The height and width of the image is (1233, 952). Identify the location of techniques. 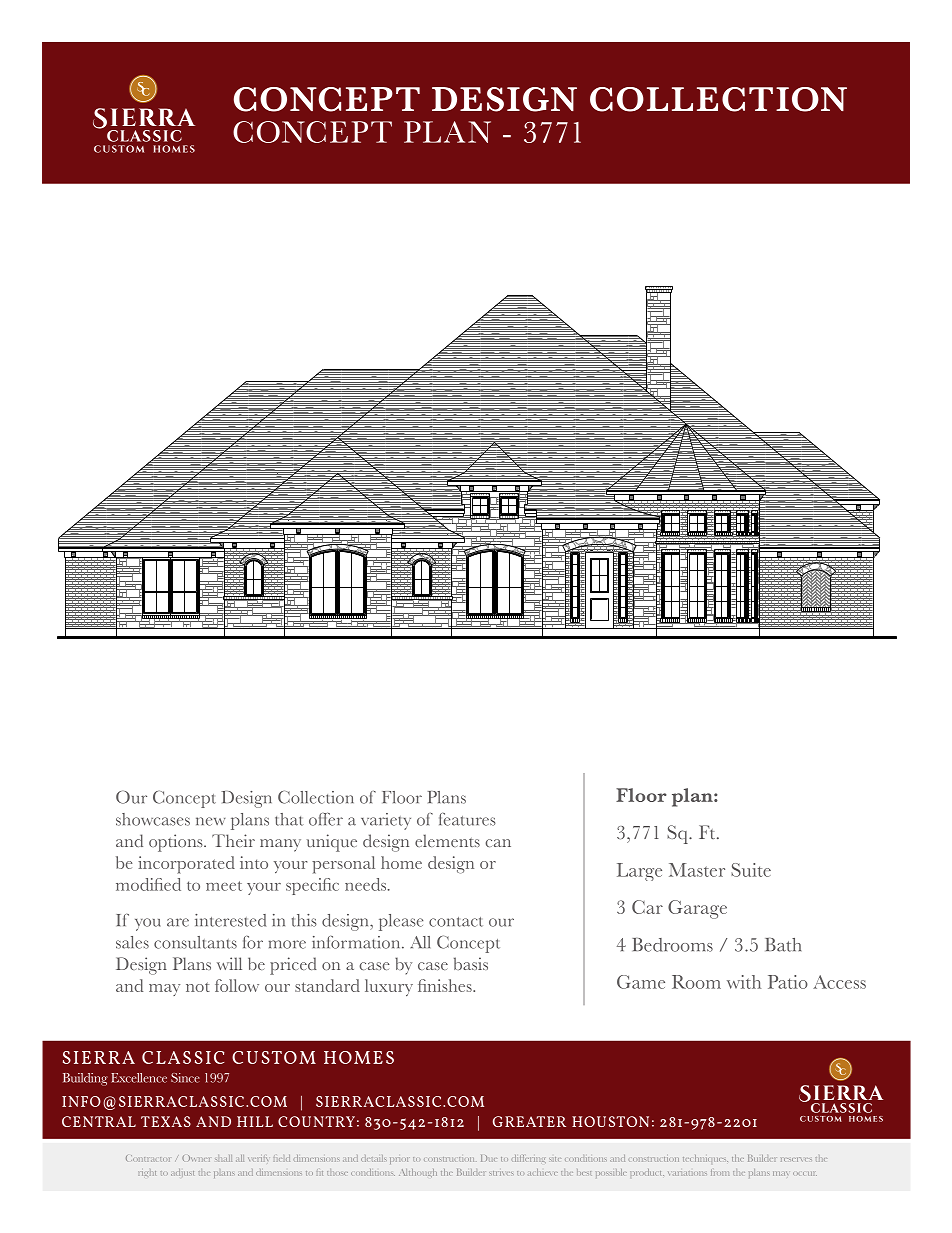
(705, 1158).
